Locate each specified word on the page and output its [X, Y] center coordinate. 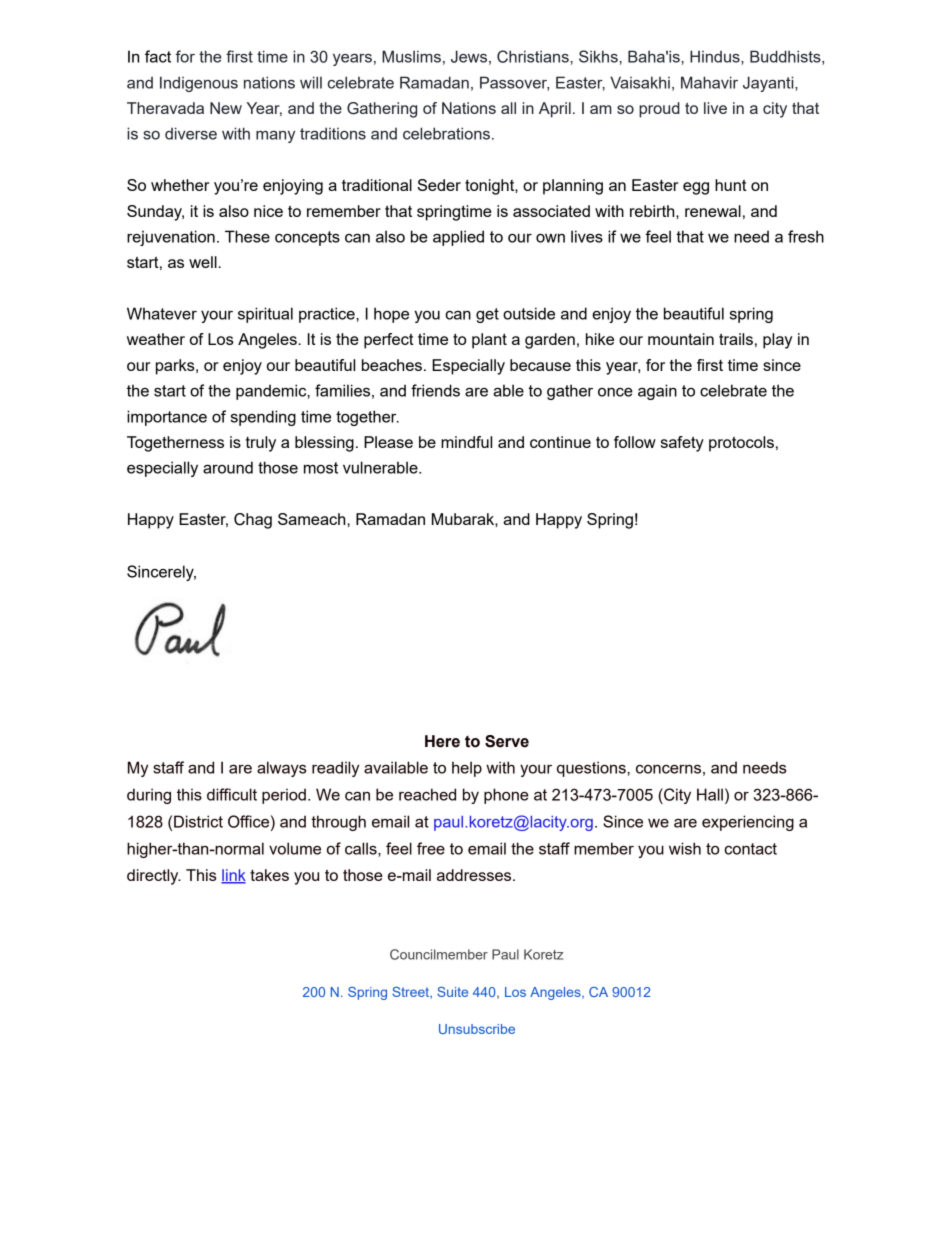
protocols [741, 444]
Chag [253, 521]
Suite [452, 992]
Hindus [716, 57]
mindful [466, 442]
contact [750, 849]
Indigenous [199, 84]
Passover [514, 83]
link [233, 876]
